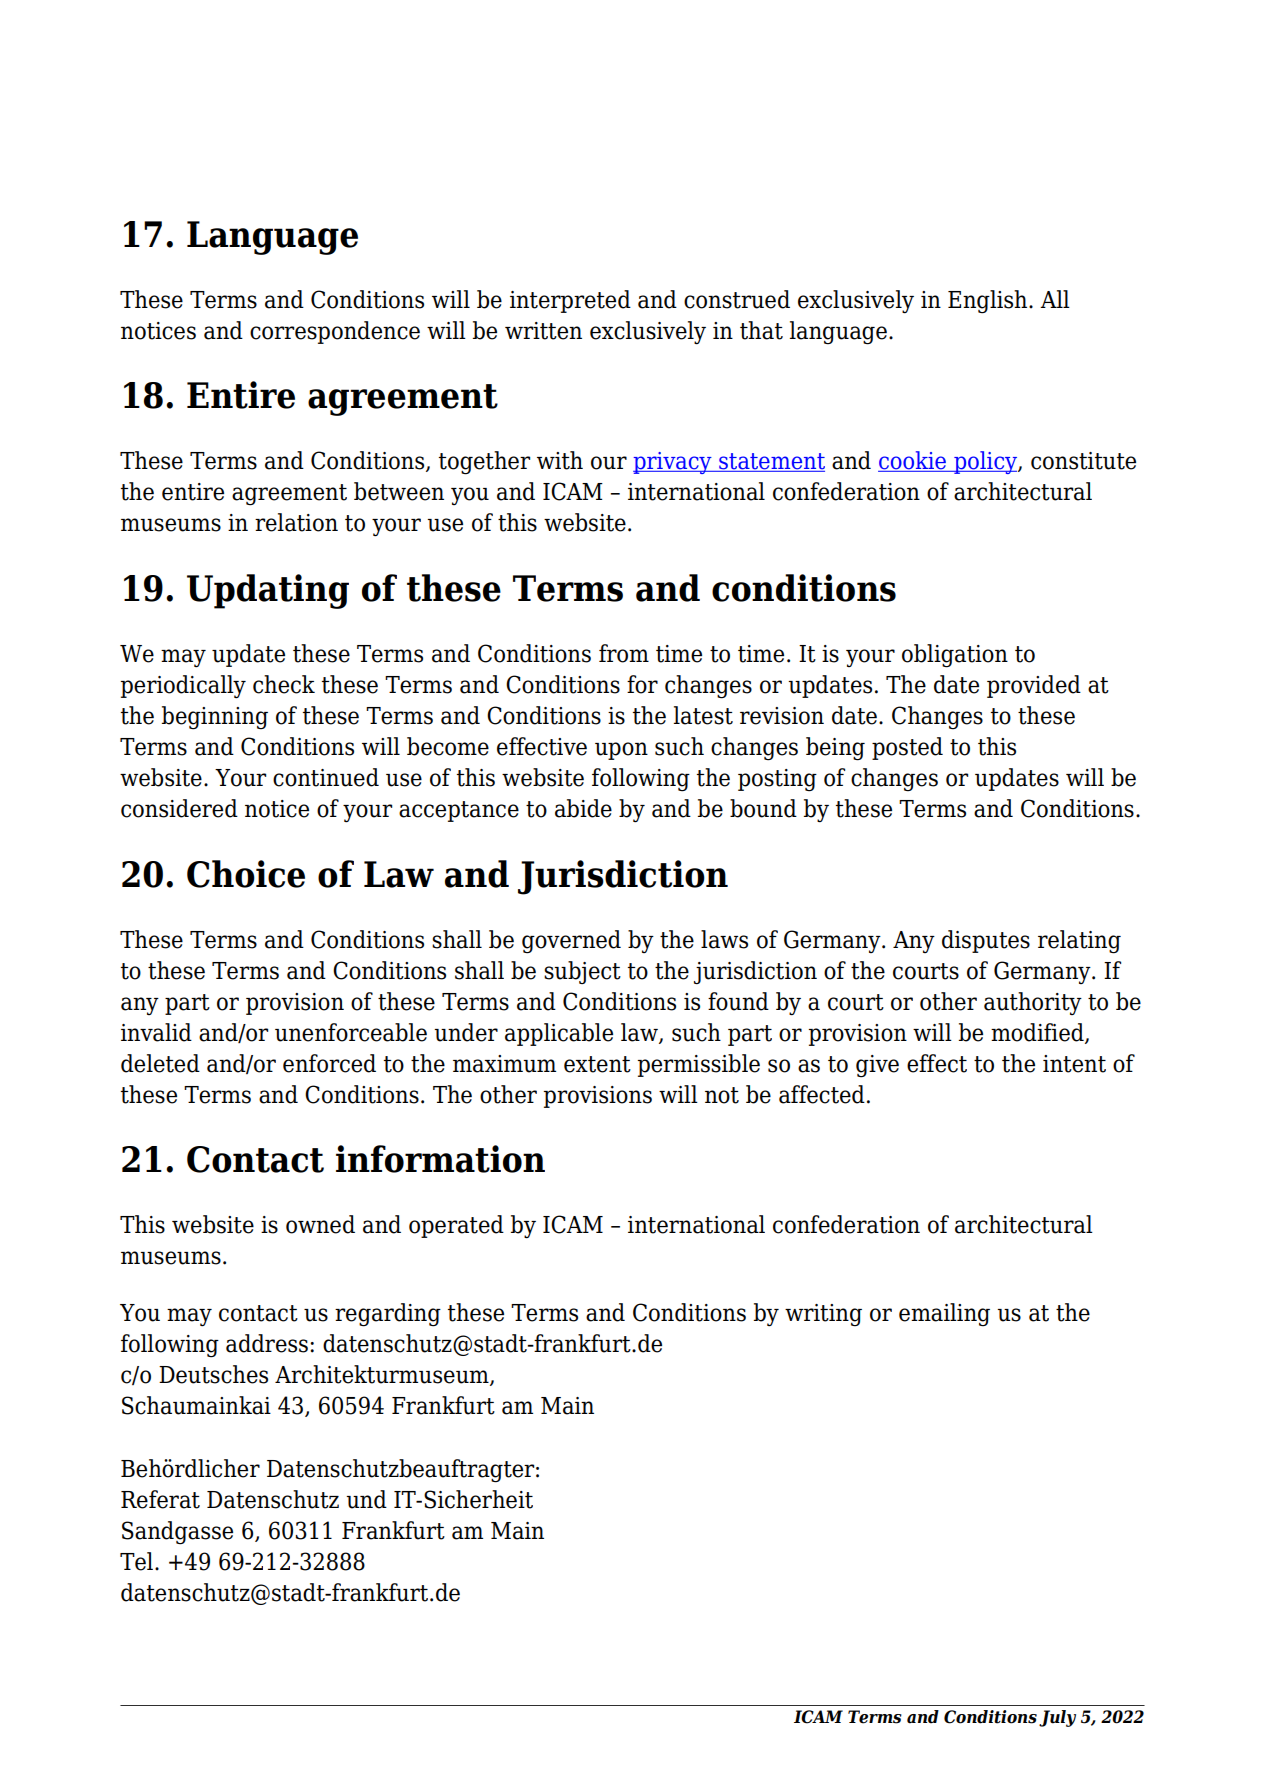 This screenshot has width=1265, height=1789. I want to click on Tel, so click(138, 1561).
